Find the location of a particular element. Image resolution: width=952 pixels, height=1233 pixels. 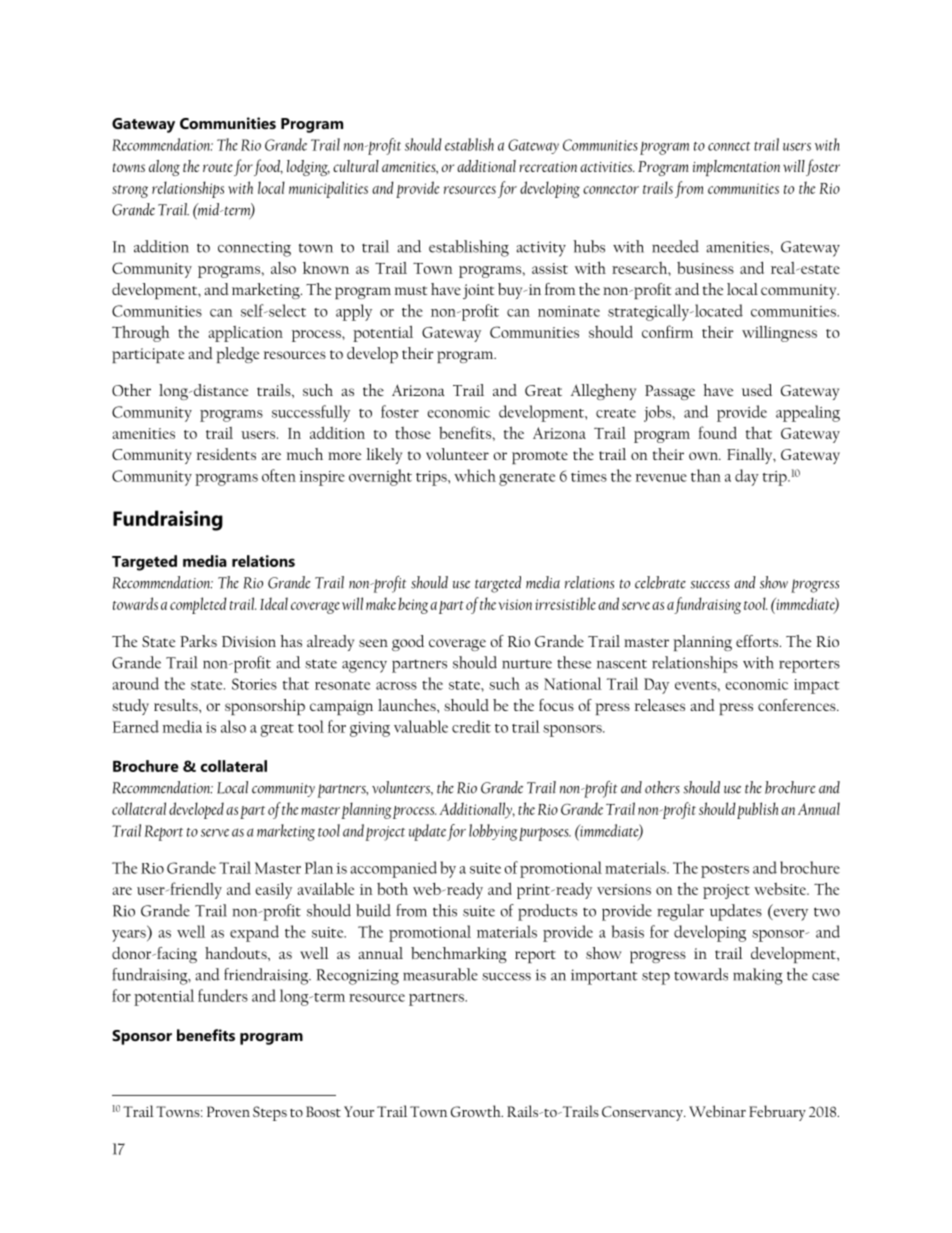

nurture is located at coordinates (527, 664).
